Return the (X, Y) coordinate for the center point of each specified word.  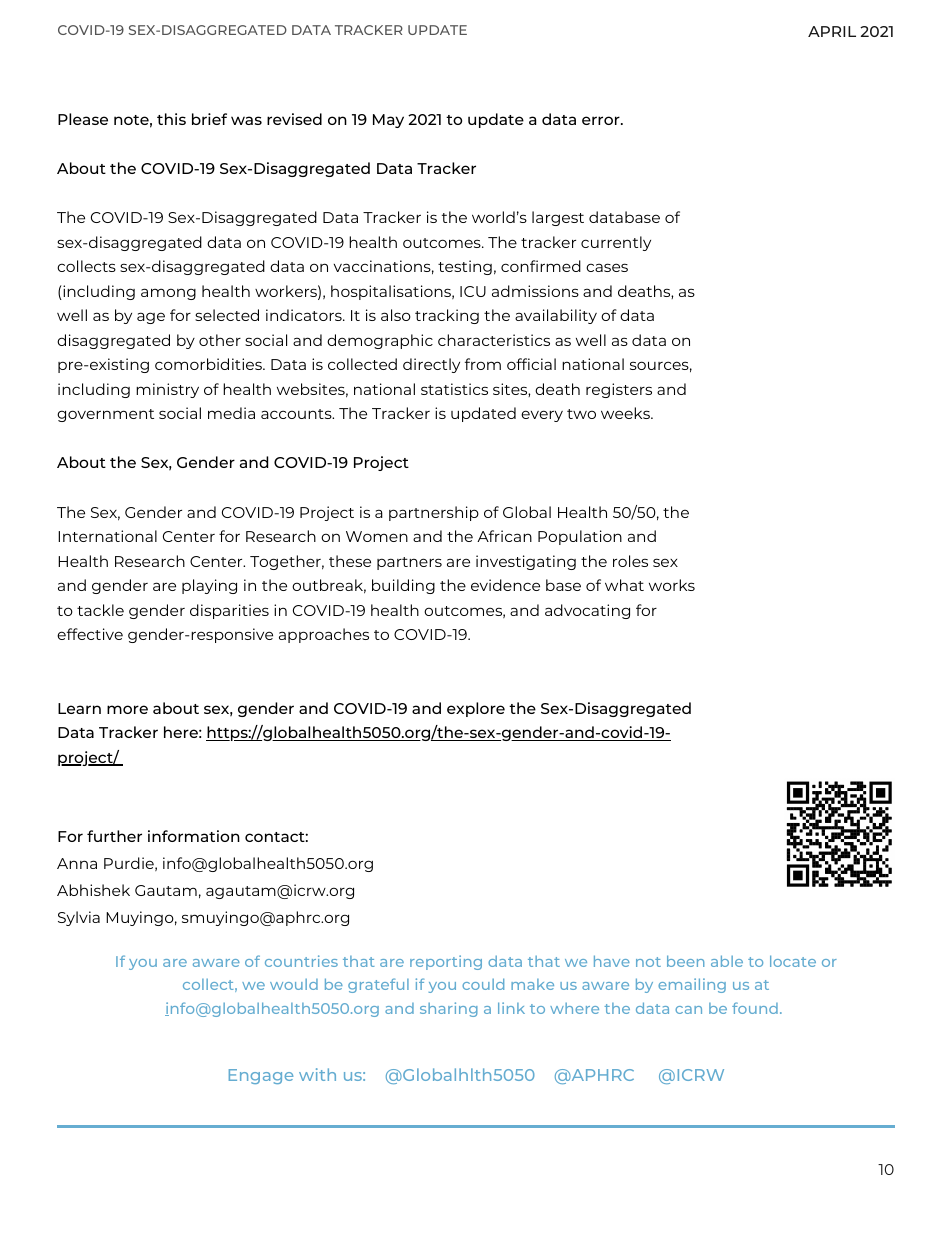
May (388, 121)
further (114, 836)
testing (465, 267)
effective (90, 634)
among (168, 294)
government (105, 415)
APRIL (832, 31)
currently (616, 243)
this (171, 119)
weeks (626, 413)
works (672, 585)
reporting (446, 962)
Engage (261, 1076)
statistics (454, 389)
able (727, 961)
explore (476, 709)
